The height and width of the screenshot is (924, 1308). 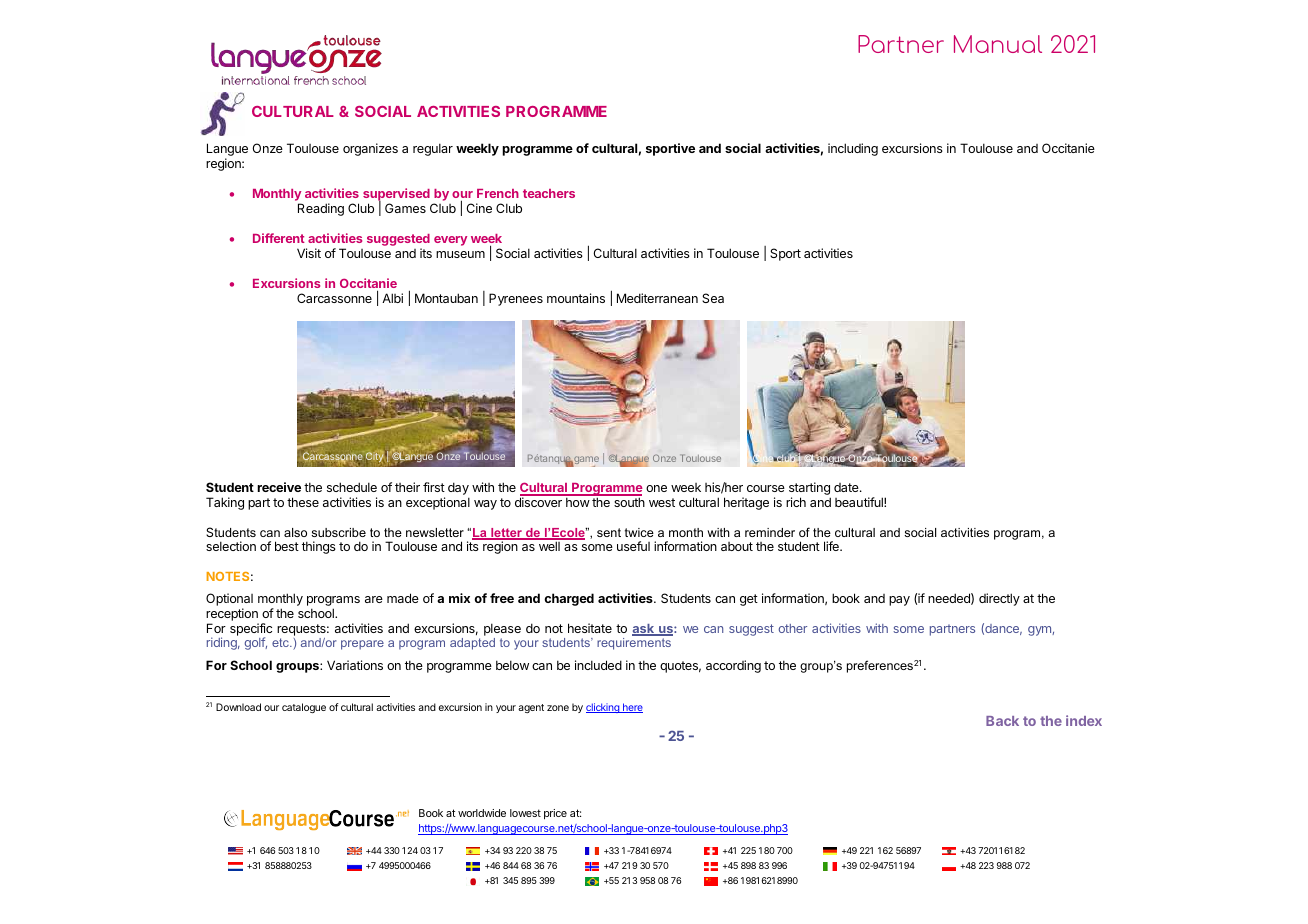 I want to click on City, so click(x=375, y=457).
